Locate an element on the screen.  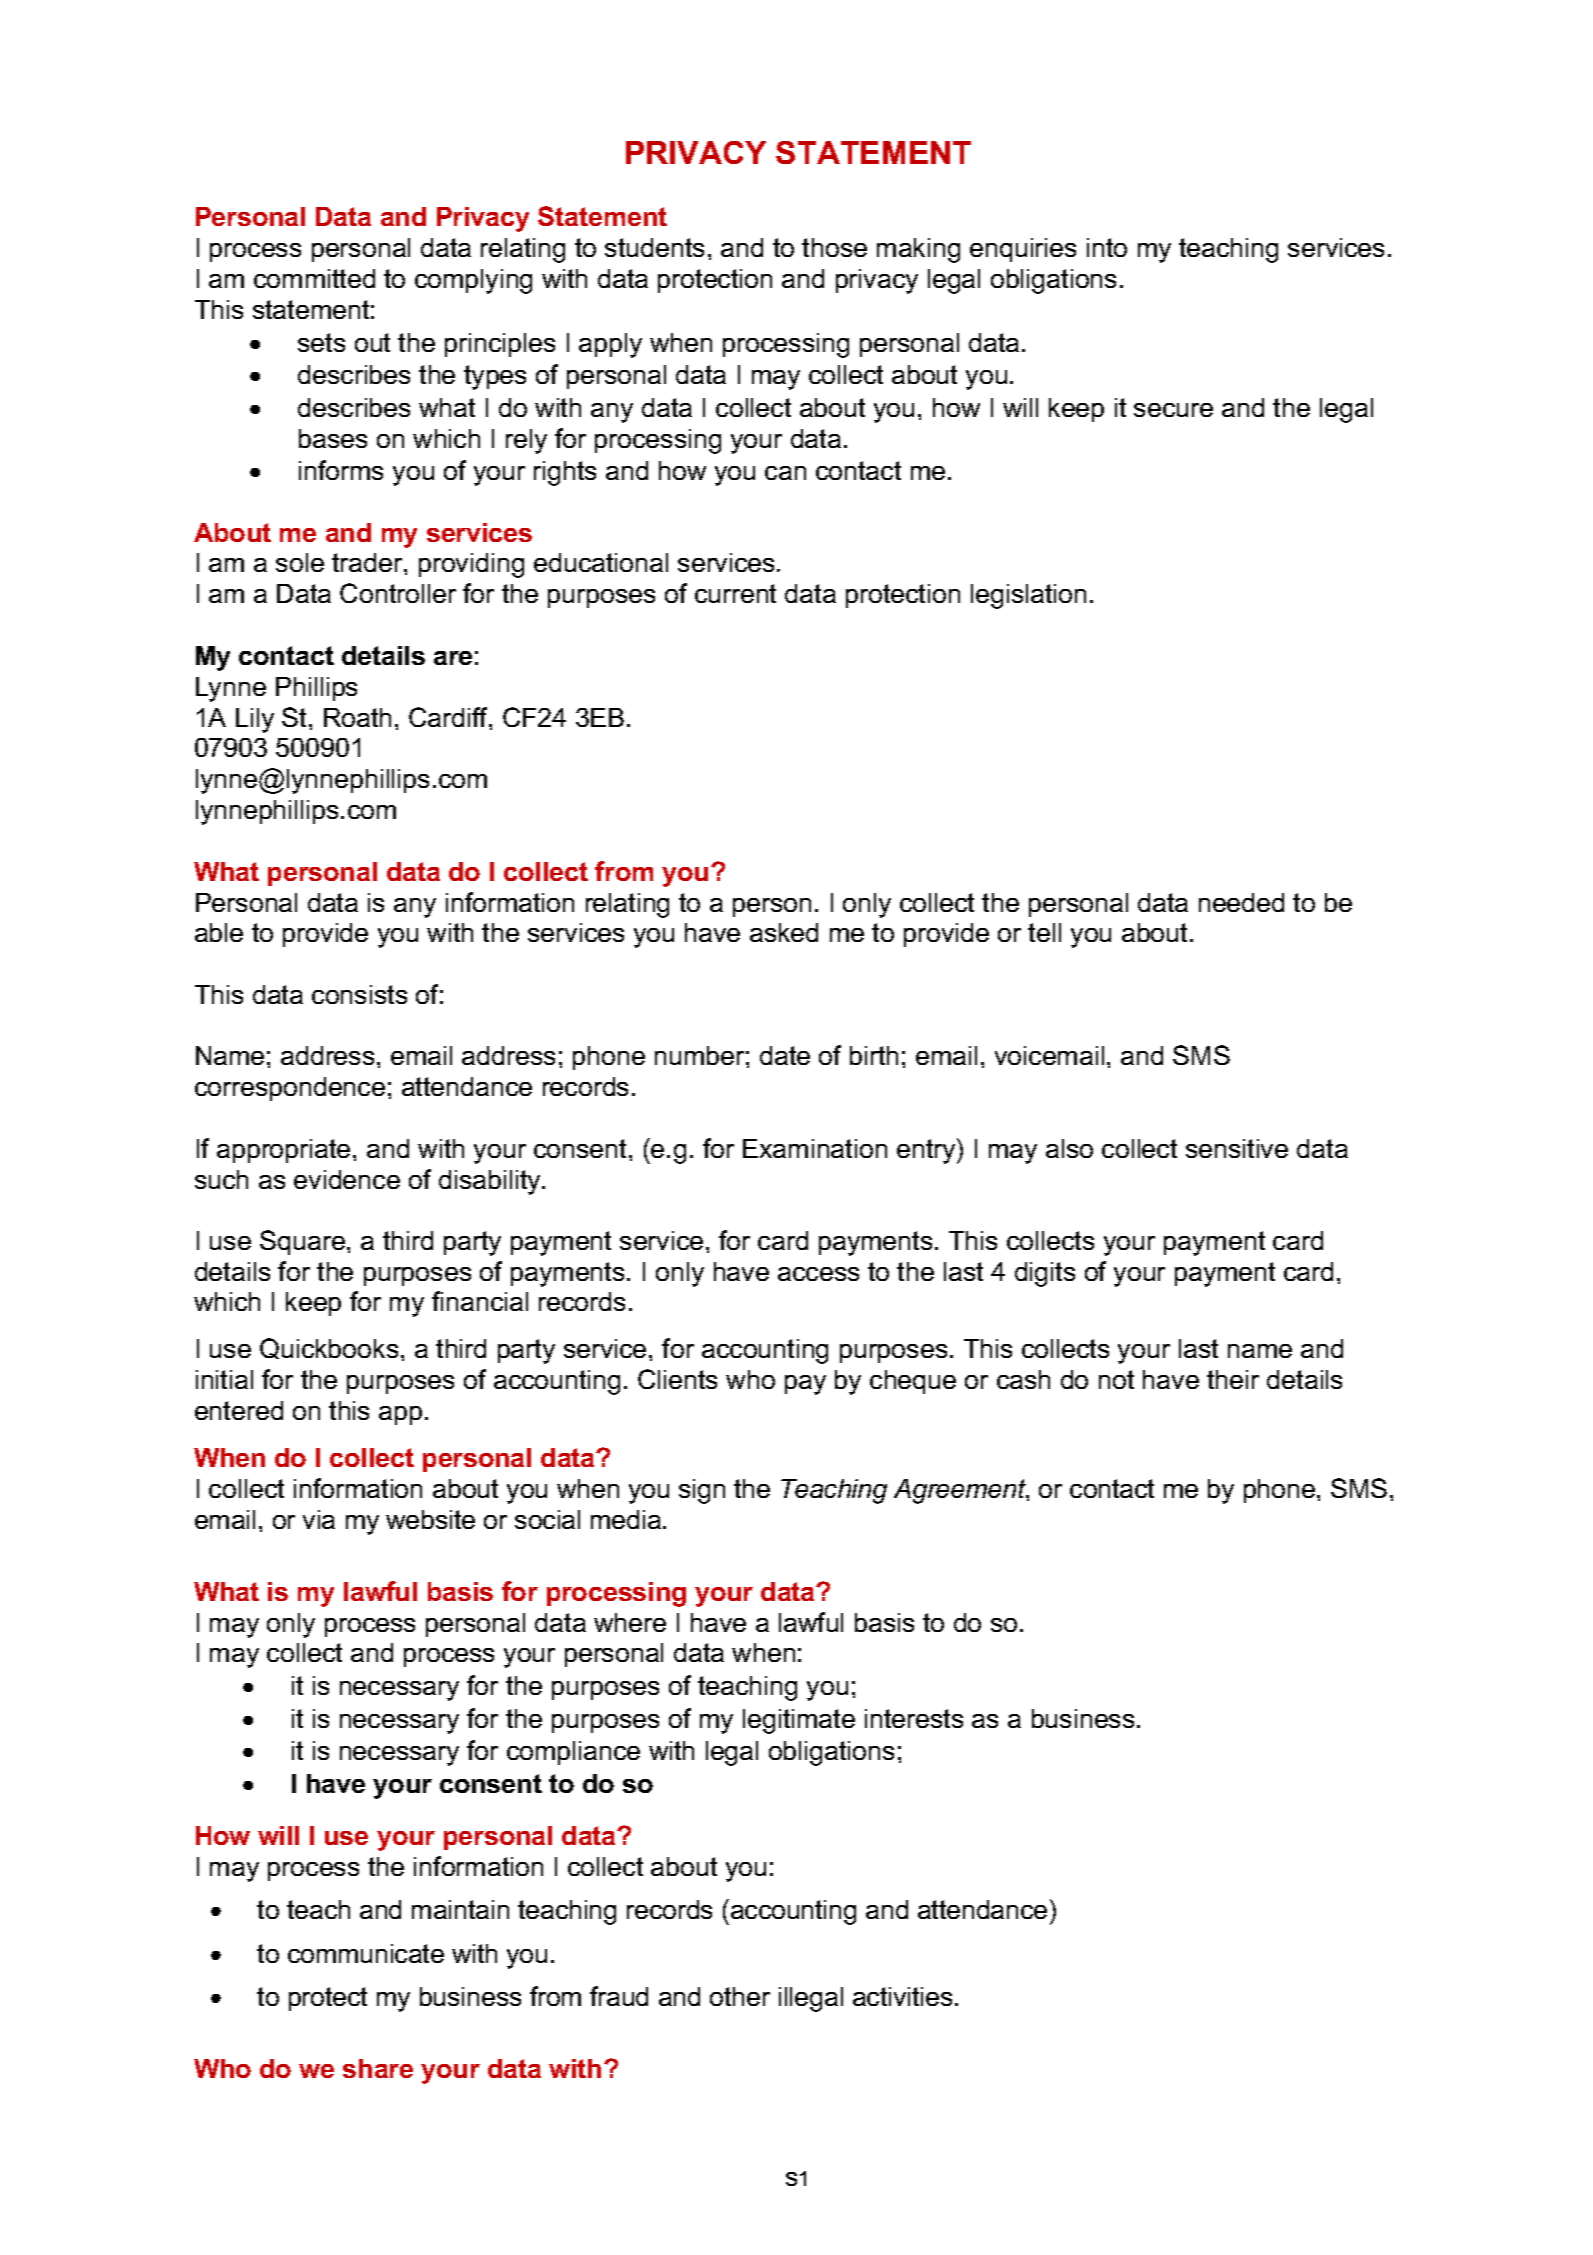
committed is located at coordinates (314, 278).
